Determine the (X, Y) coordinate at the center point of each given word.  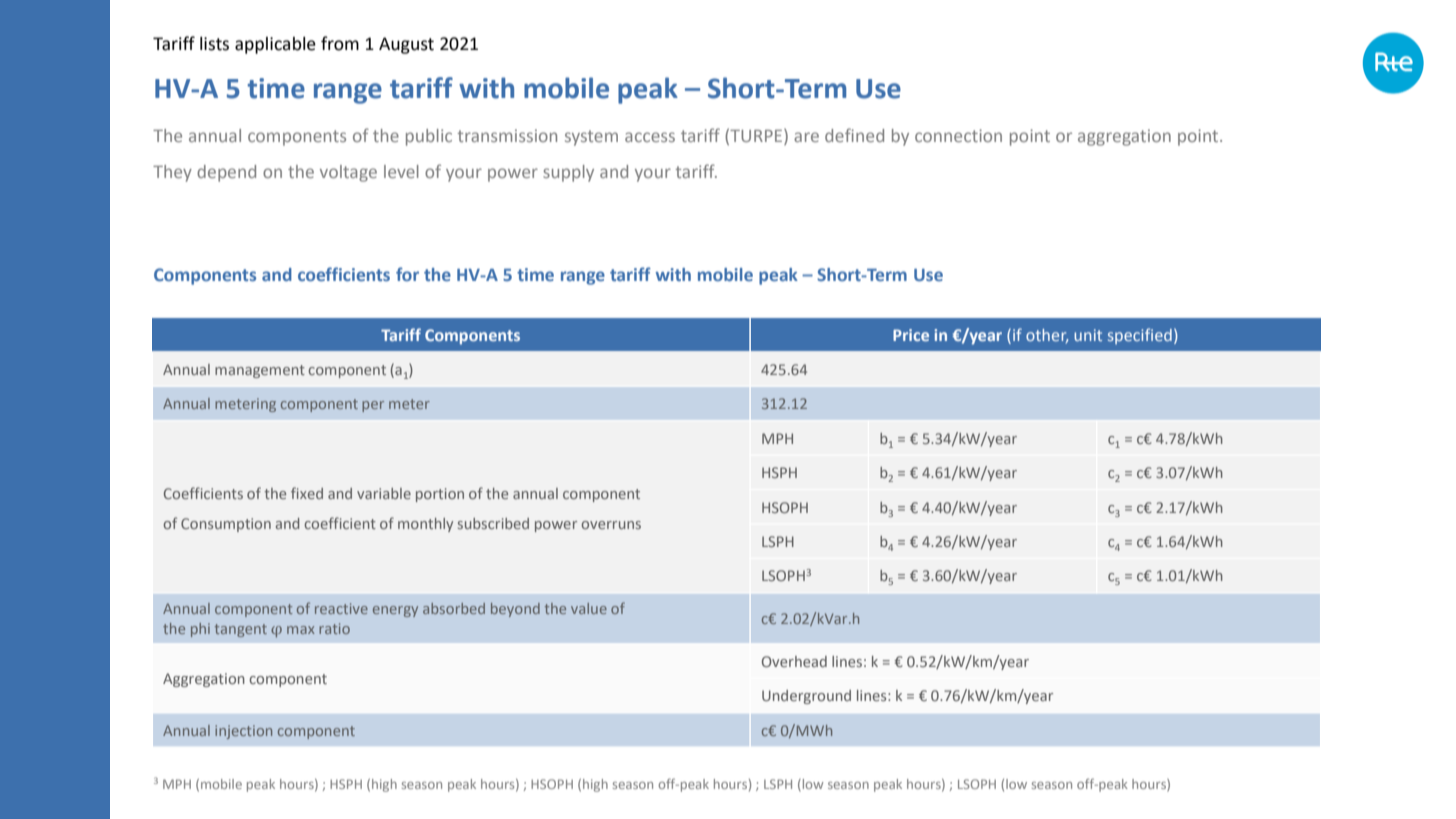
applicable (275, 45)
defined (854, 135)
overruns (611, 525)
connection (958, 135)
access (650, 137)
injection (243, 732)
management (260, 371)
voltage (348, 173)
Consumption (226, 525)
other (1047, 336)
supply (568, 173)
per (373, 406)
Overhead (794, 661)
